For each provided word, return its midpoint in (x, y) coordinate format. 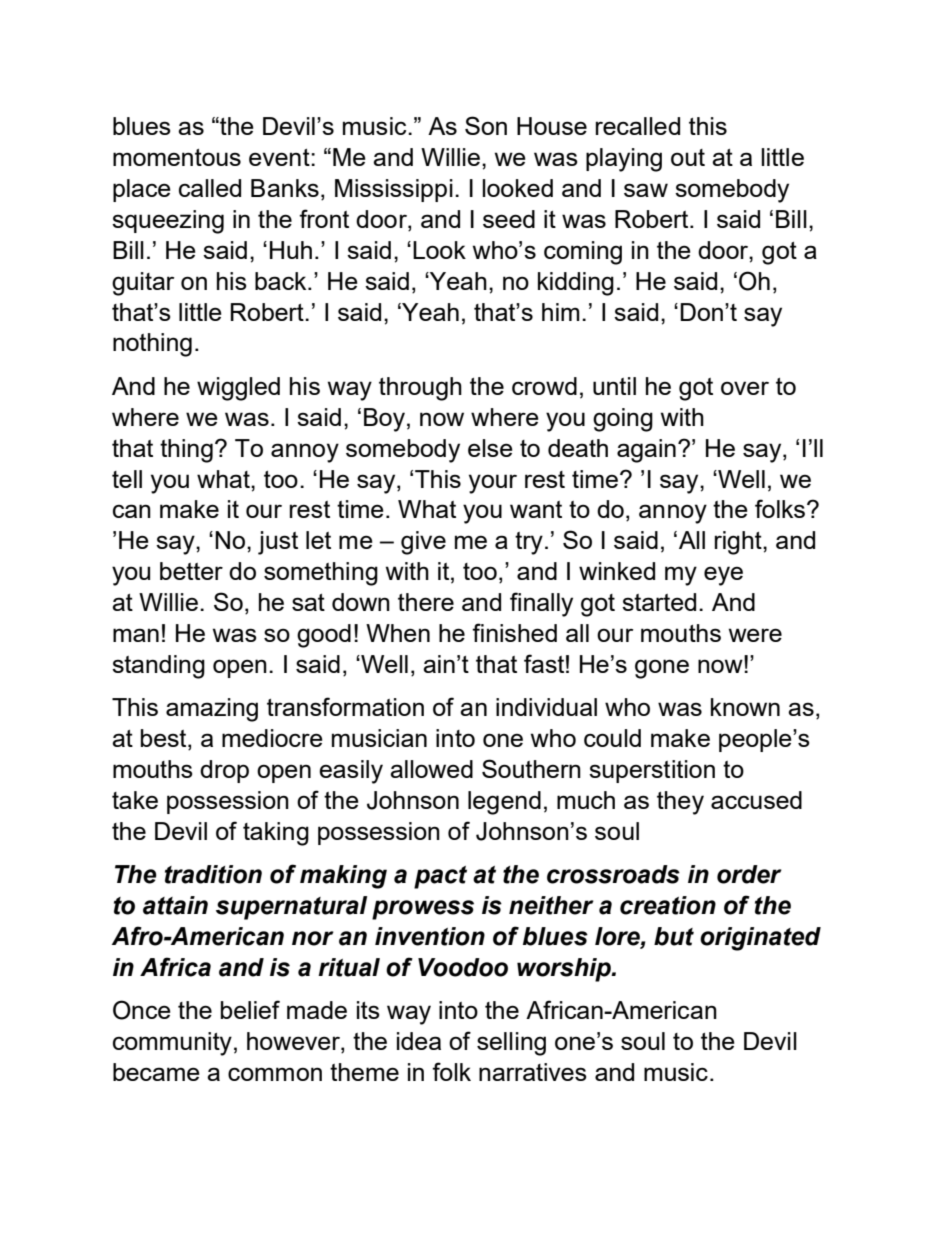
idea (419, 1041)
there (426, 602)
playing (624, 160)
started (659, 602)
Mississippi (394, 190)
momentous (177, 157)
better (191, 571)
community (172, 1044)
